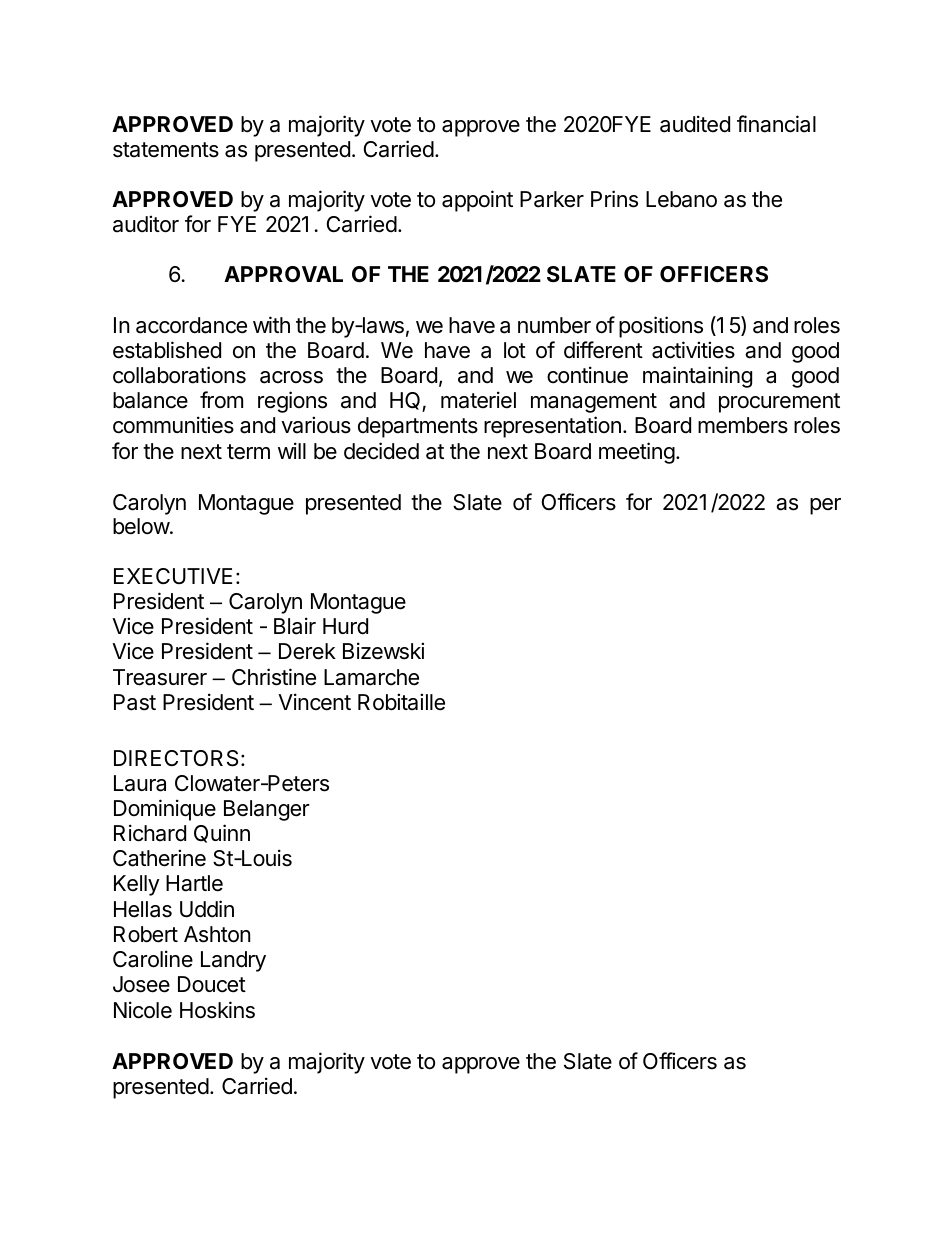  I want to click on DIRECTORS, so click(176, 758).
